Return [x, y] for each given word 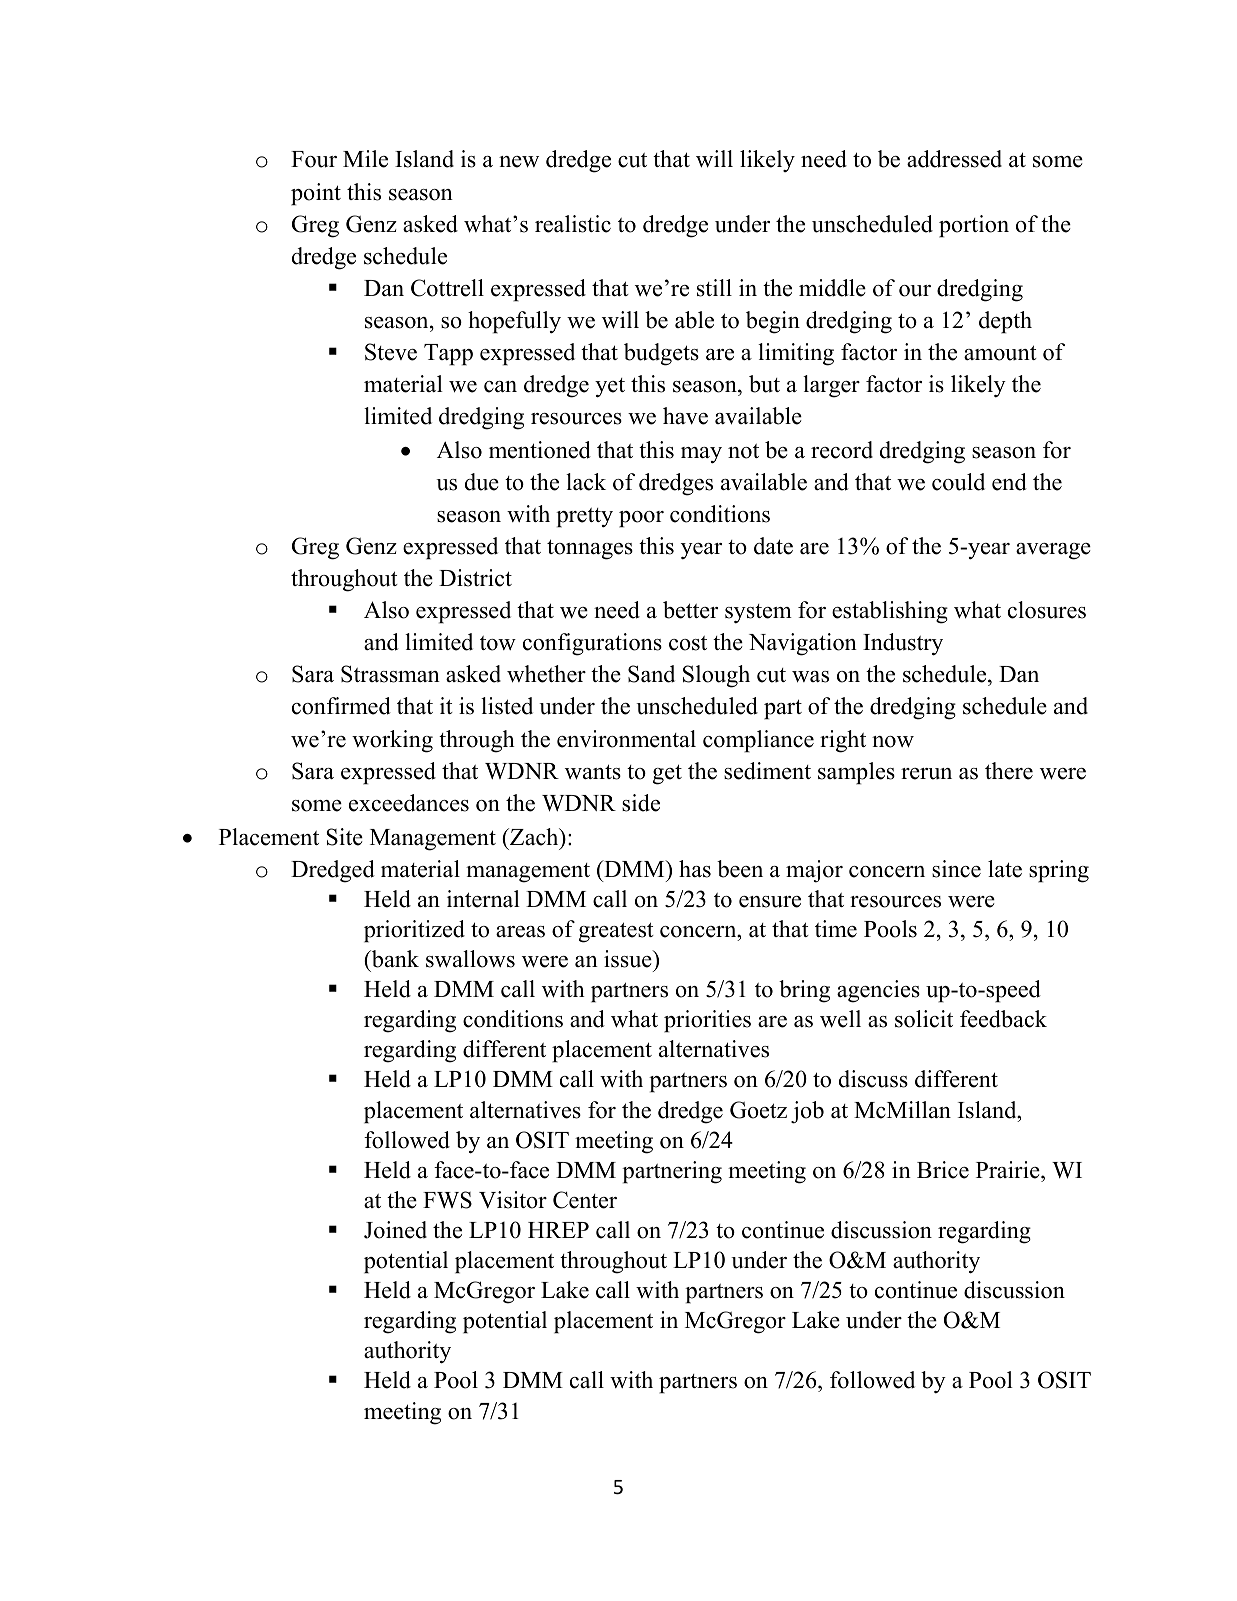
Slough [716, 676]
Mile [365, 159]
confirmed [341, 706]
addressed [954, 159]
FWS [447, 1200]
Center [585, 1200]
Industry [903, 644]
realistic [573, 224]
